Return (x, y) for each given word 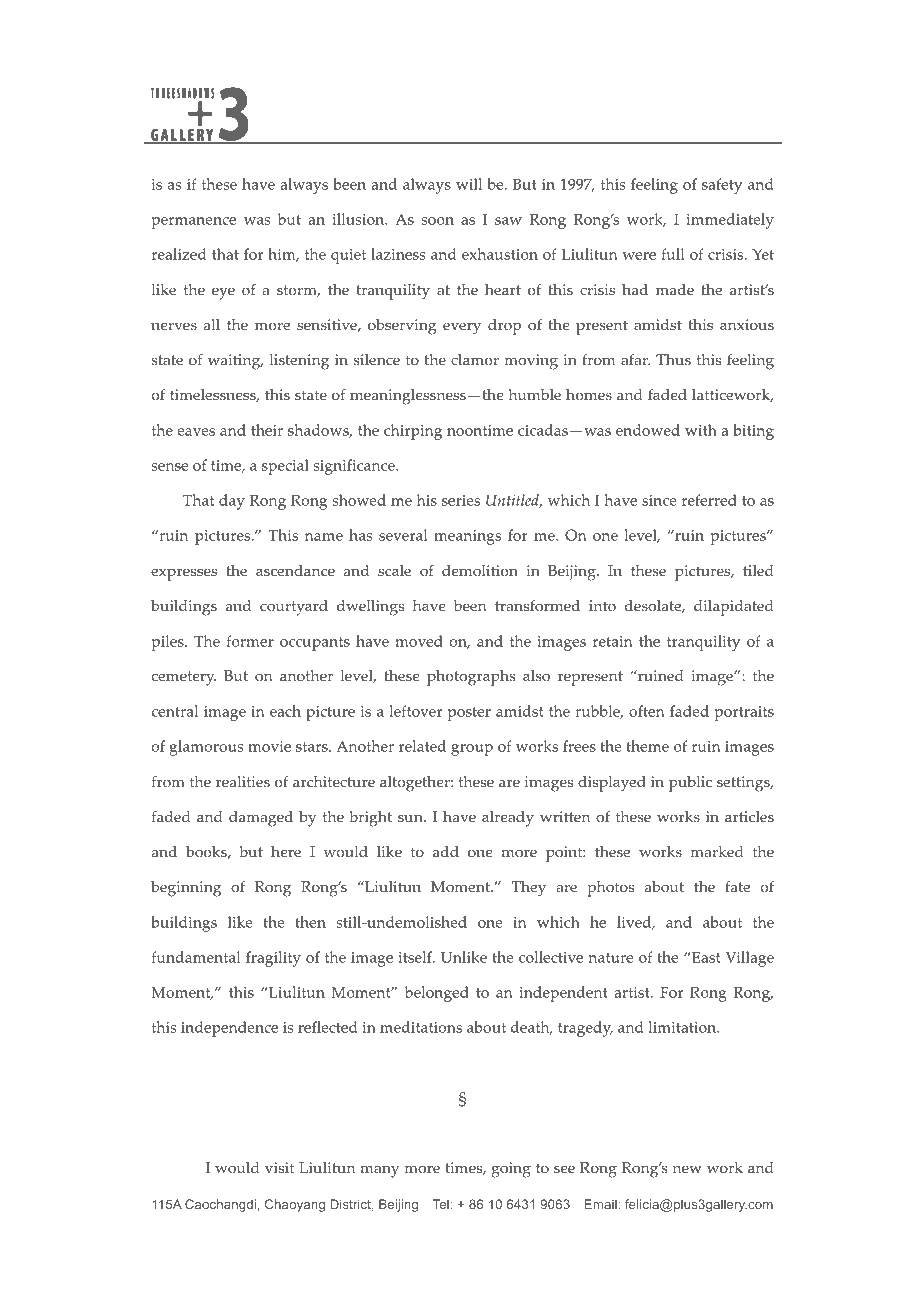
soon (437, 221)
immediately (730, 221)
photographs (471, 678)
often (647, 711)
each (285, 711)
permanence (194, 223)
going (511, 1170)
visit (279, 1168)
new (687, 1169)
